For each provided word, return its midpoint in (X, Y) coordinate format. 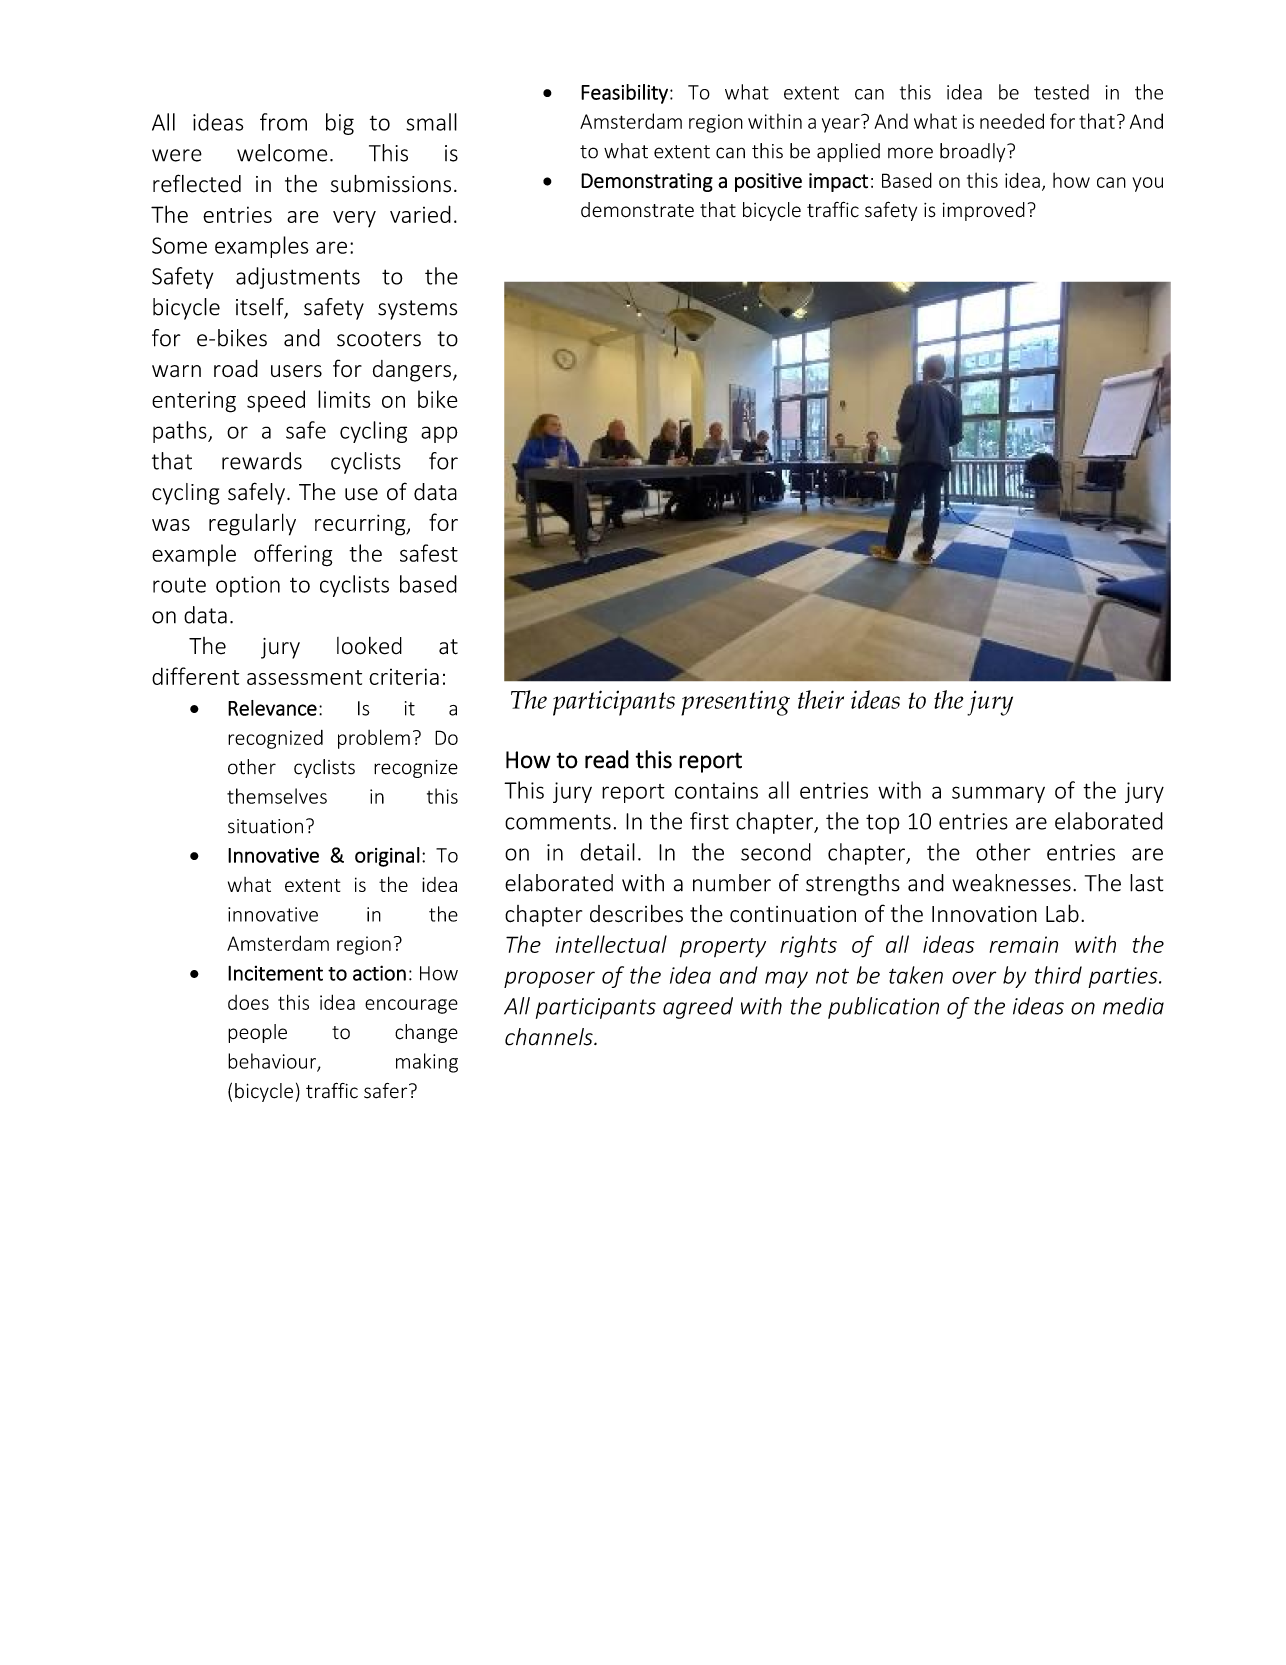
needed (1012, 121)
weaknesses (1011, 883)
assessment (304, 677)
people (257, 1033)
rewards (262, 461)
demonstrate (637, 210)
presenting (735, 703)
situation (265, 826)
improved (984, 211)
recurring (361, 525)
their (821, 699)
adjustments (298, 278)
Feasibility (624, 94)
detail (607, 852)
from (283, 122)
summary (998, 794)
